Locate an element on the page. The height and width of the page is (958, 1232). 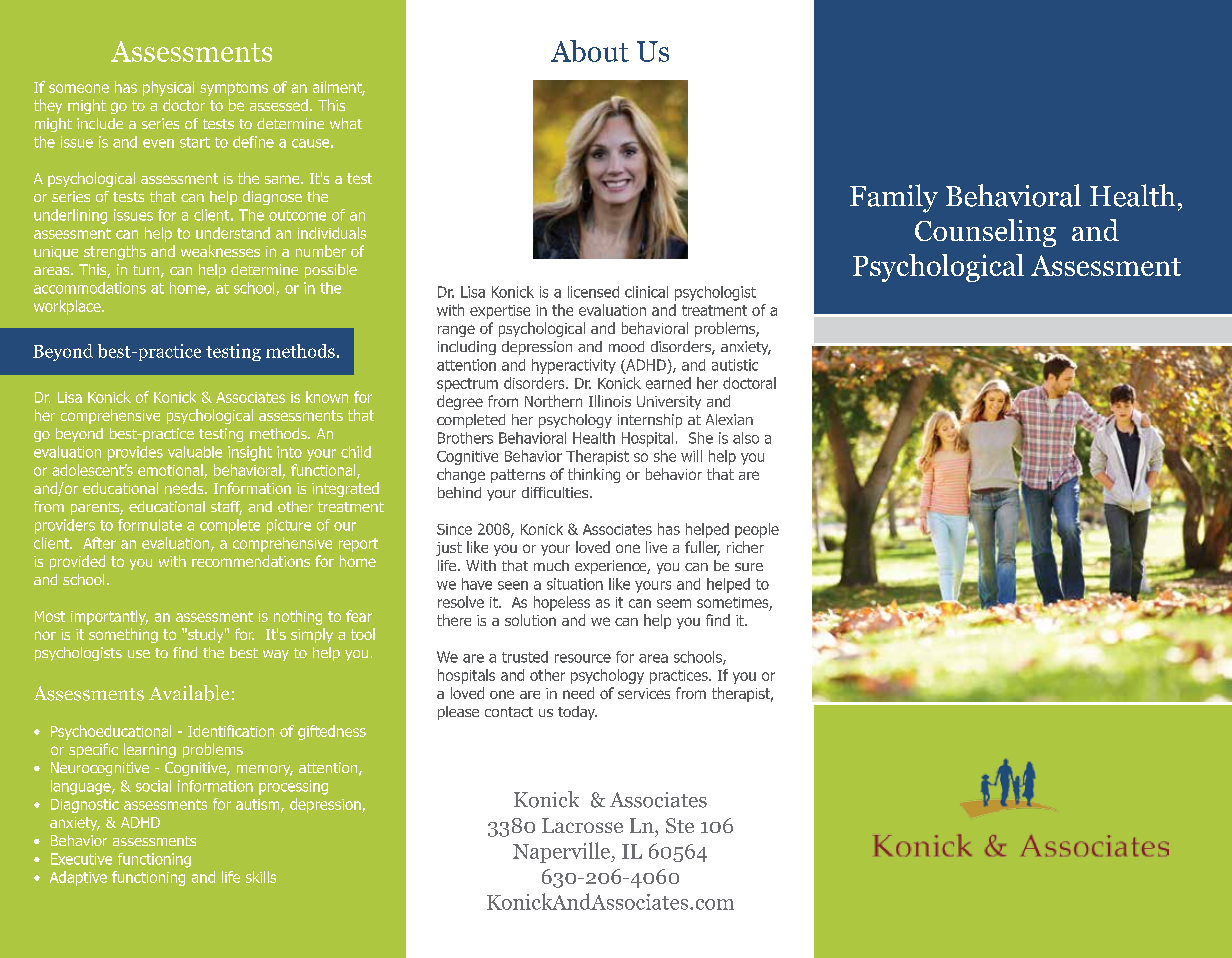
Family is located at coordinates (894, 198).
